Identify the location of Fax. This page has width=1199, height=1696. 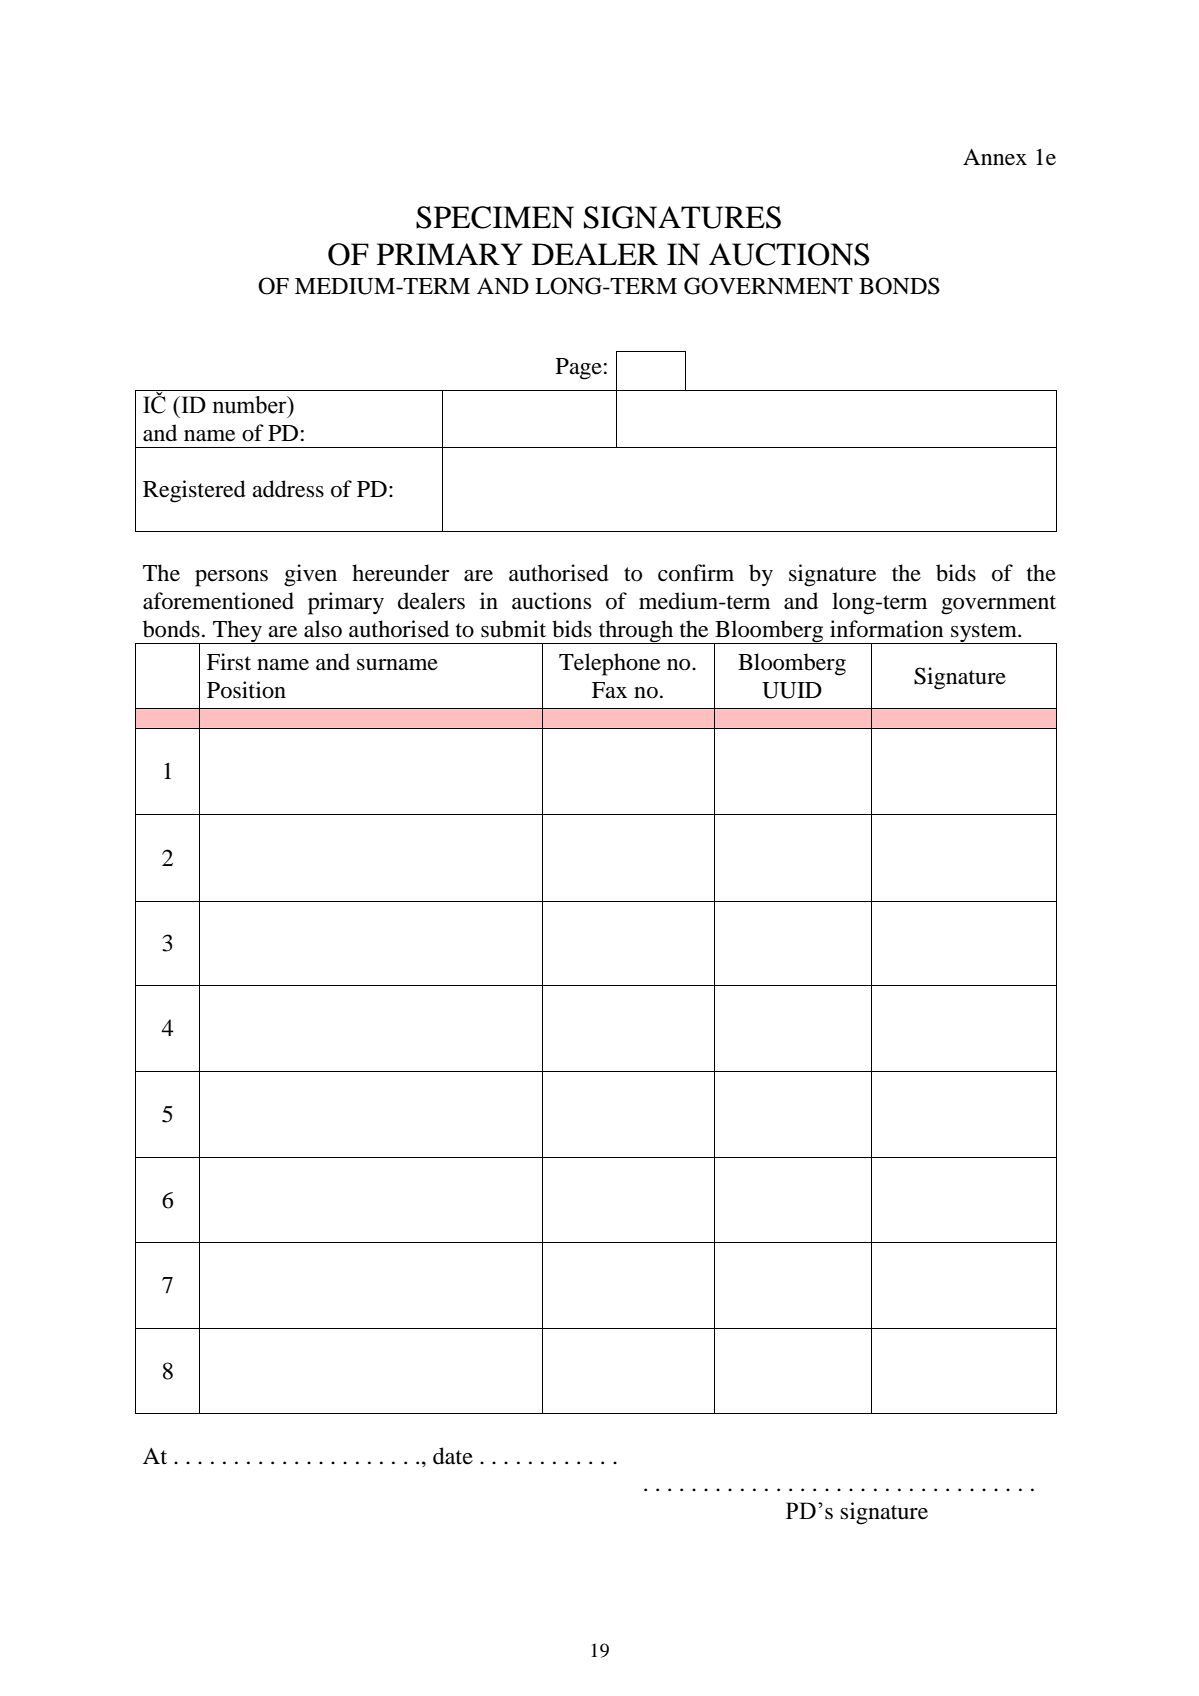
(609, 690).
